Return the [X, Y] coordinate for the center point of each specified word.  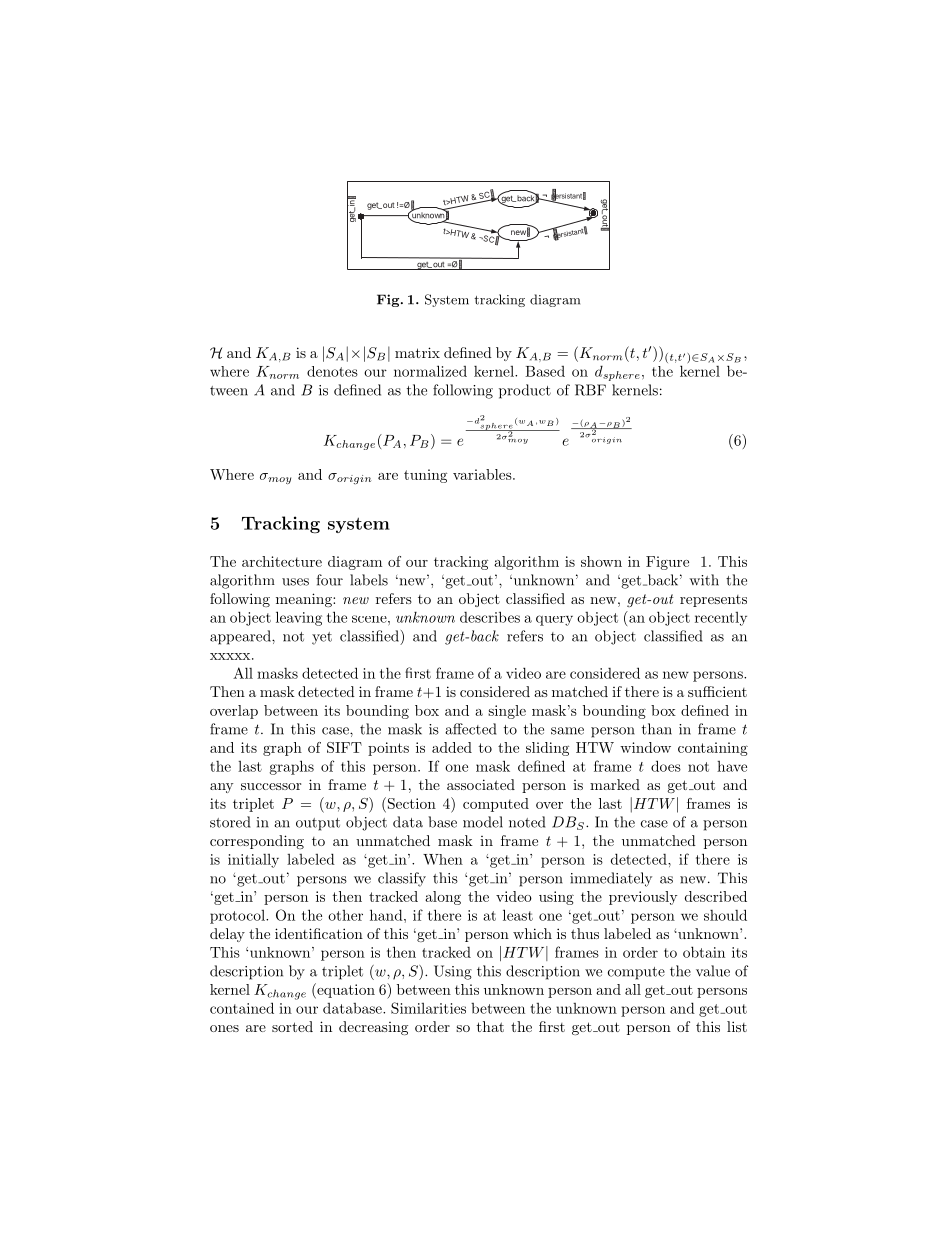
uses [295, 582]
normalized [430, 371]
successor [271, 786]
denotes [332, 371]
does [666, 766]
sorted [292, 1026]
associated [481, 784]
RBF [590, 390]
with [704, 580]
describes [490, 617]
